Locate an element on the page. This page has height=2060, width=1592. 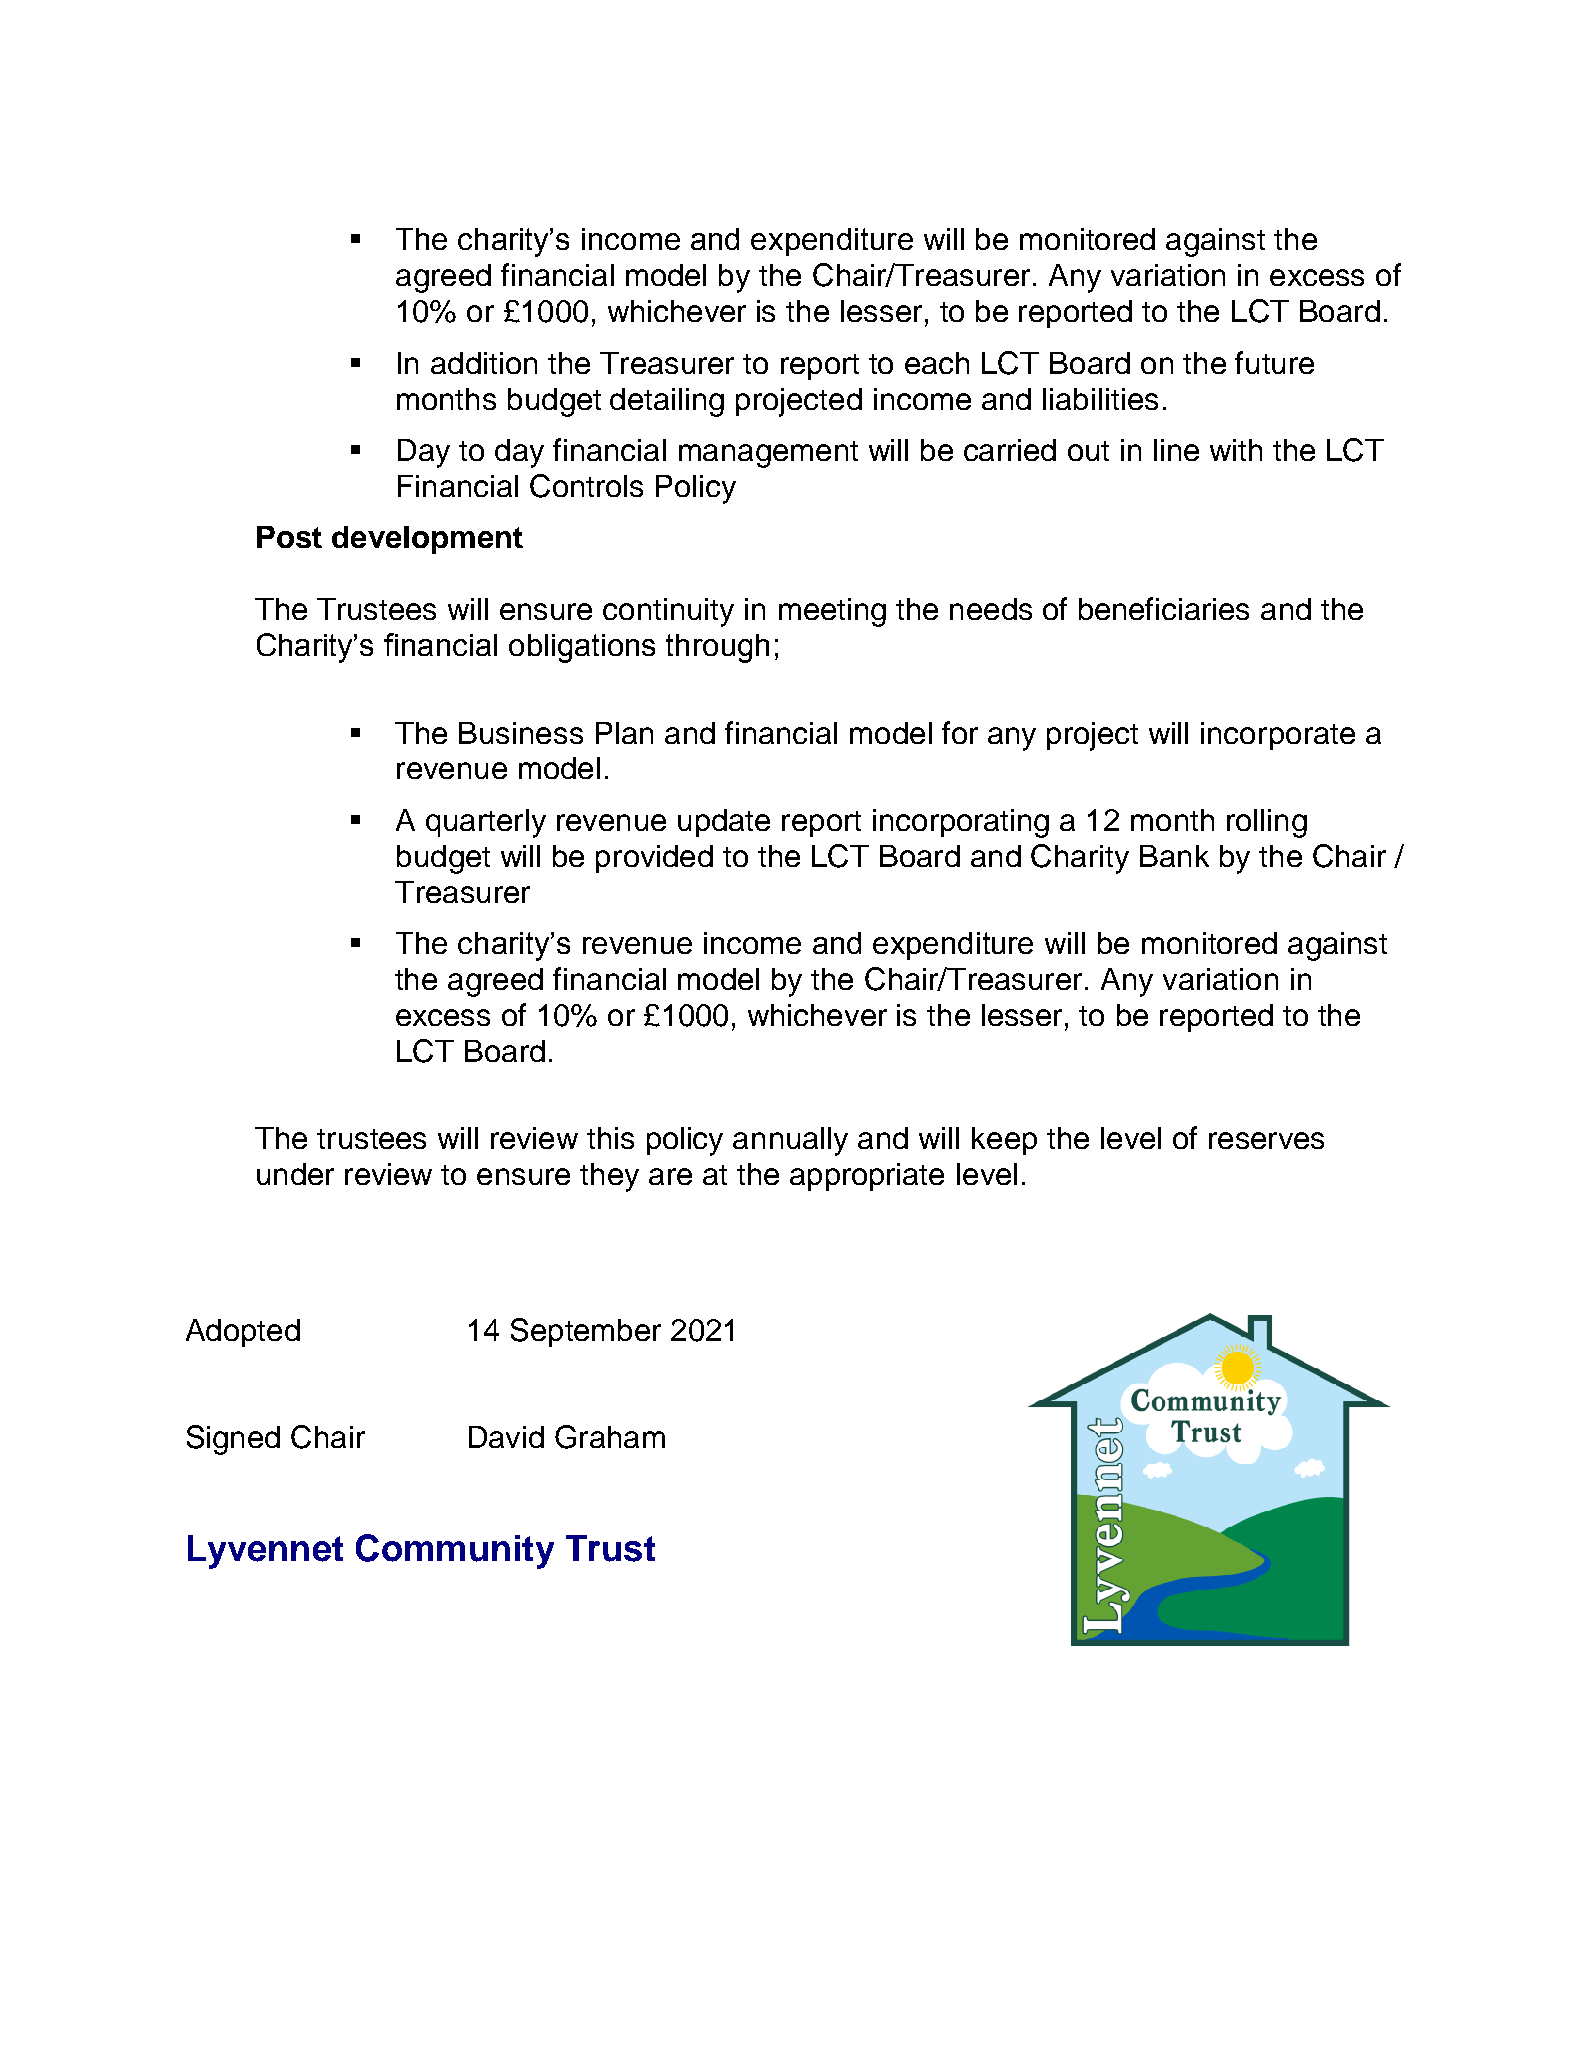
detailing is located at coordinates (667, 402).
